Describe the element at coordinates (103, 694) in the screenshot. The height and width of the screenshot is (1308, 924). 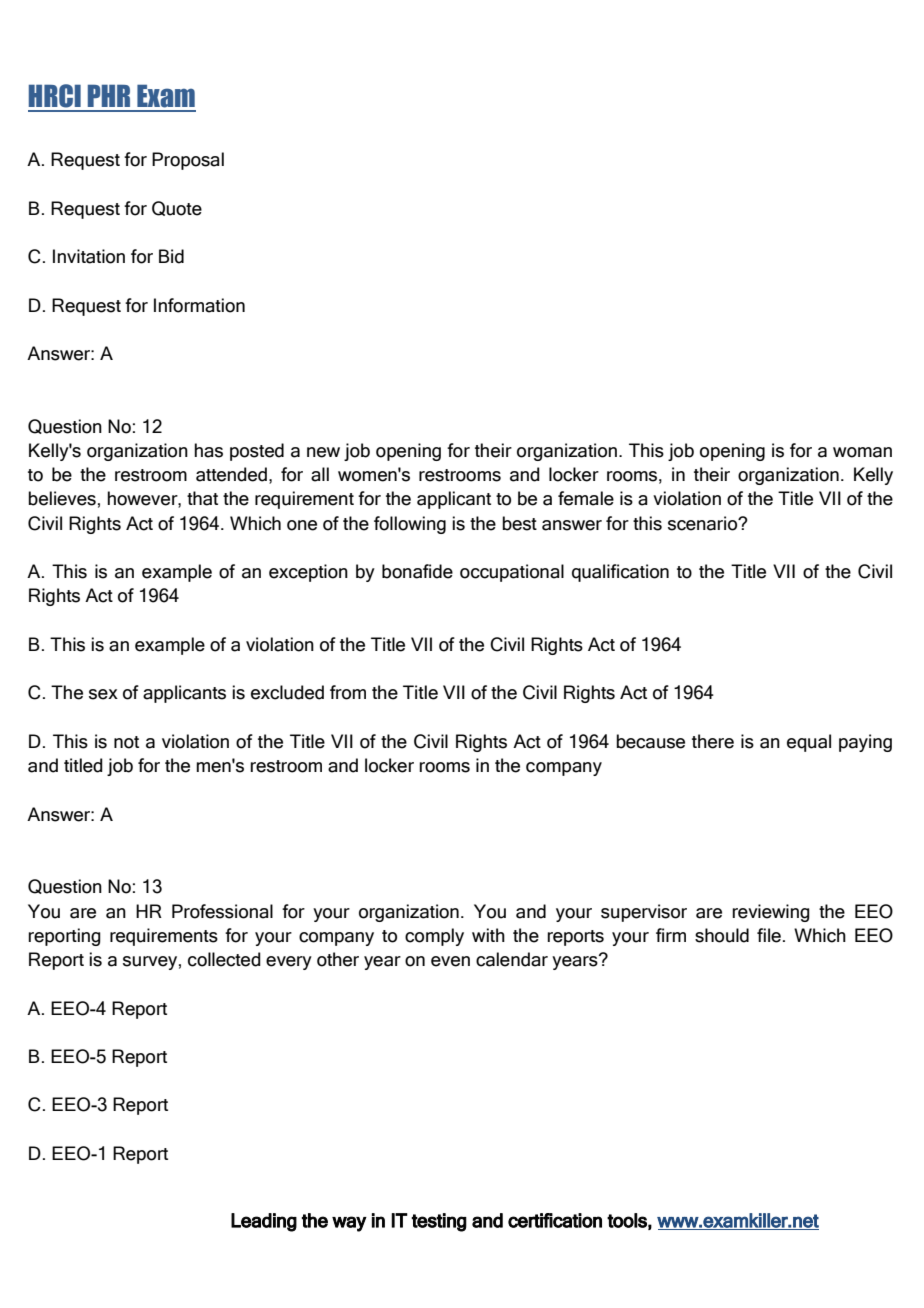
I see `sex` at that location.
